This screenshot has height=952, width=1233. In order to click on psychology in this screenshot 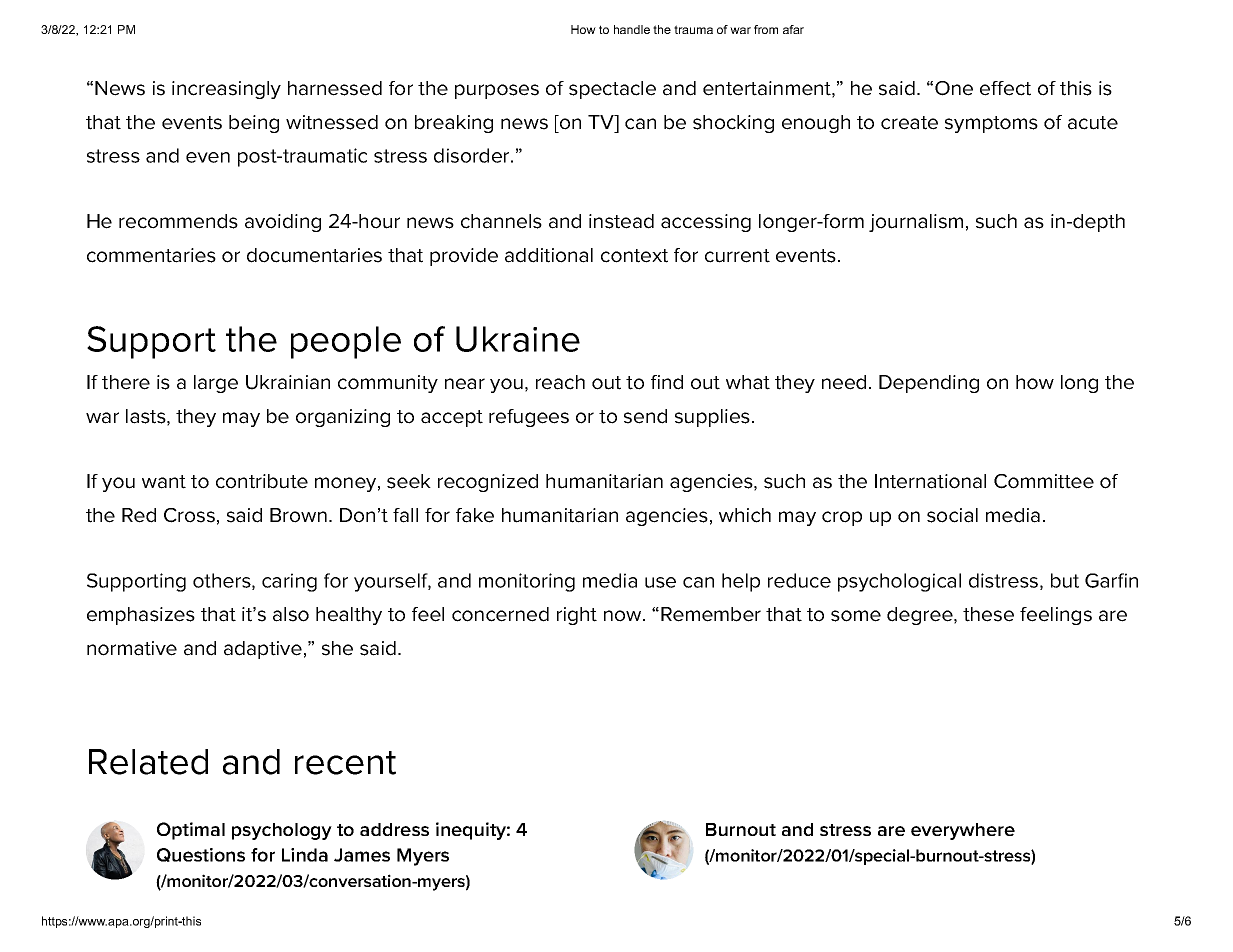, I will do `click(282, 831)`.
